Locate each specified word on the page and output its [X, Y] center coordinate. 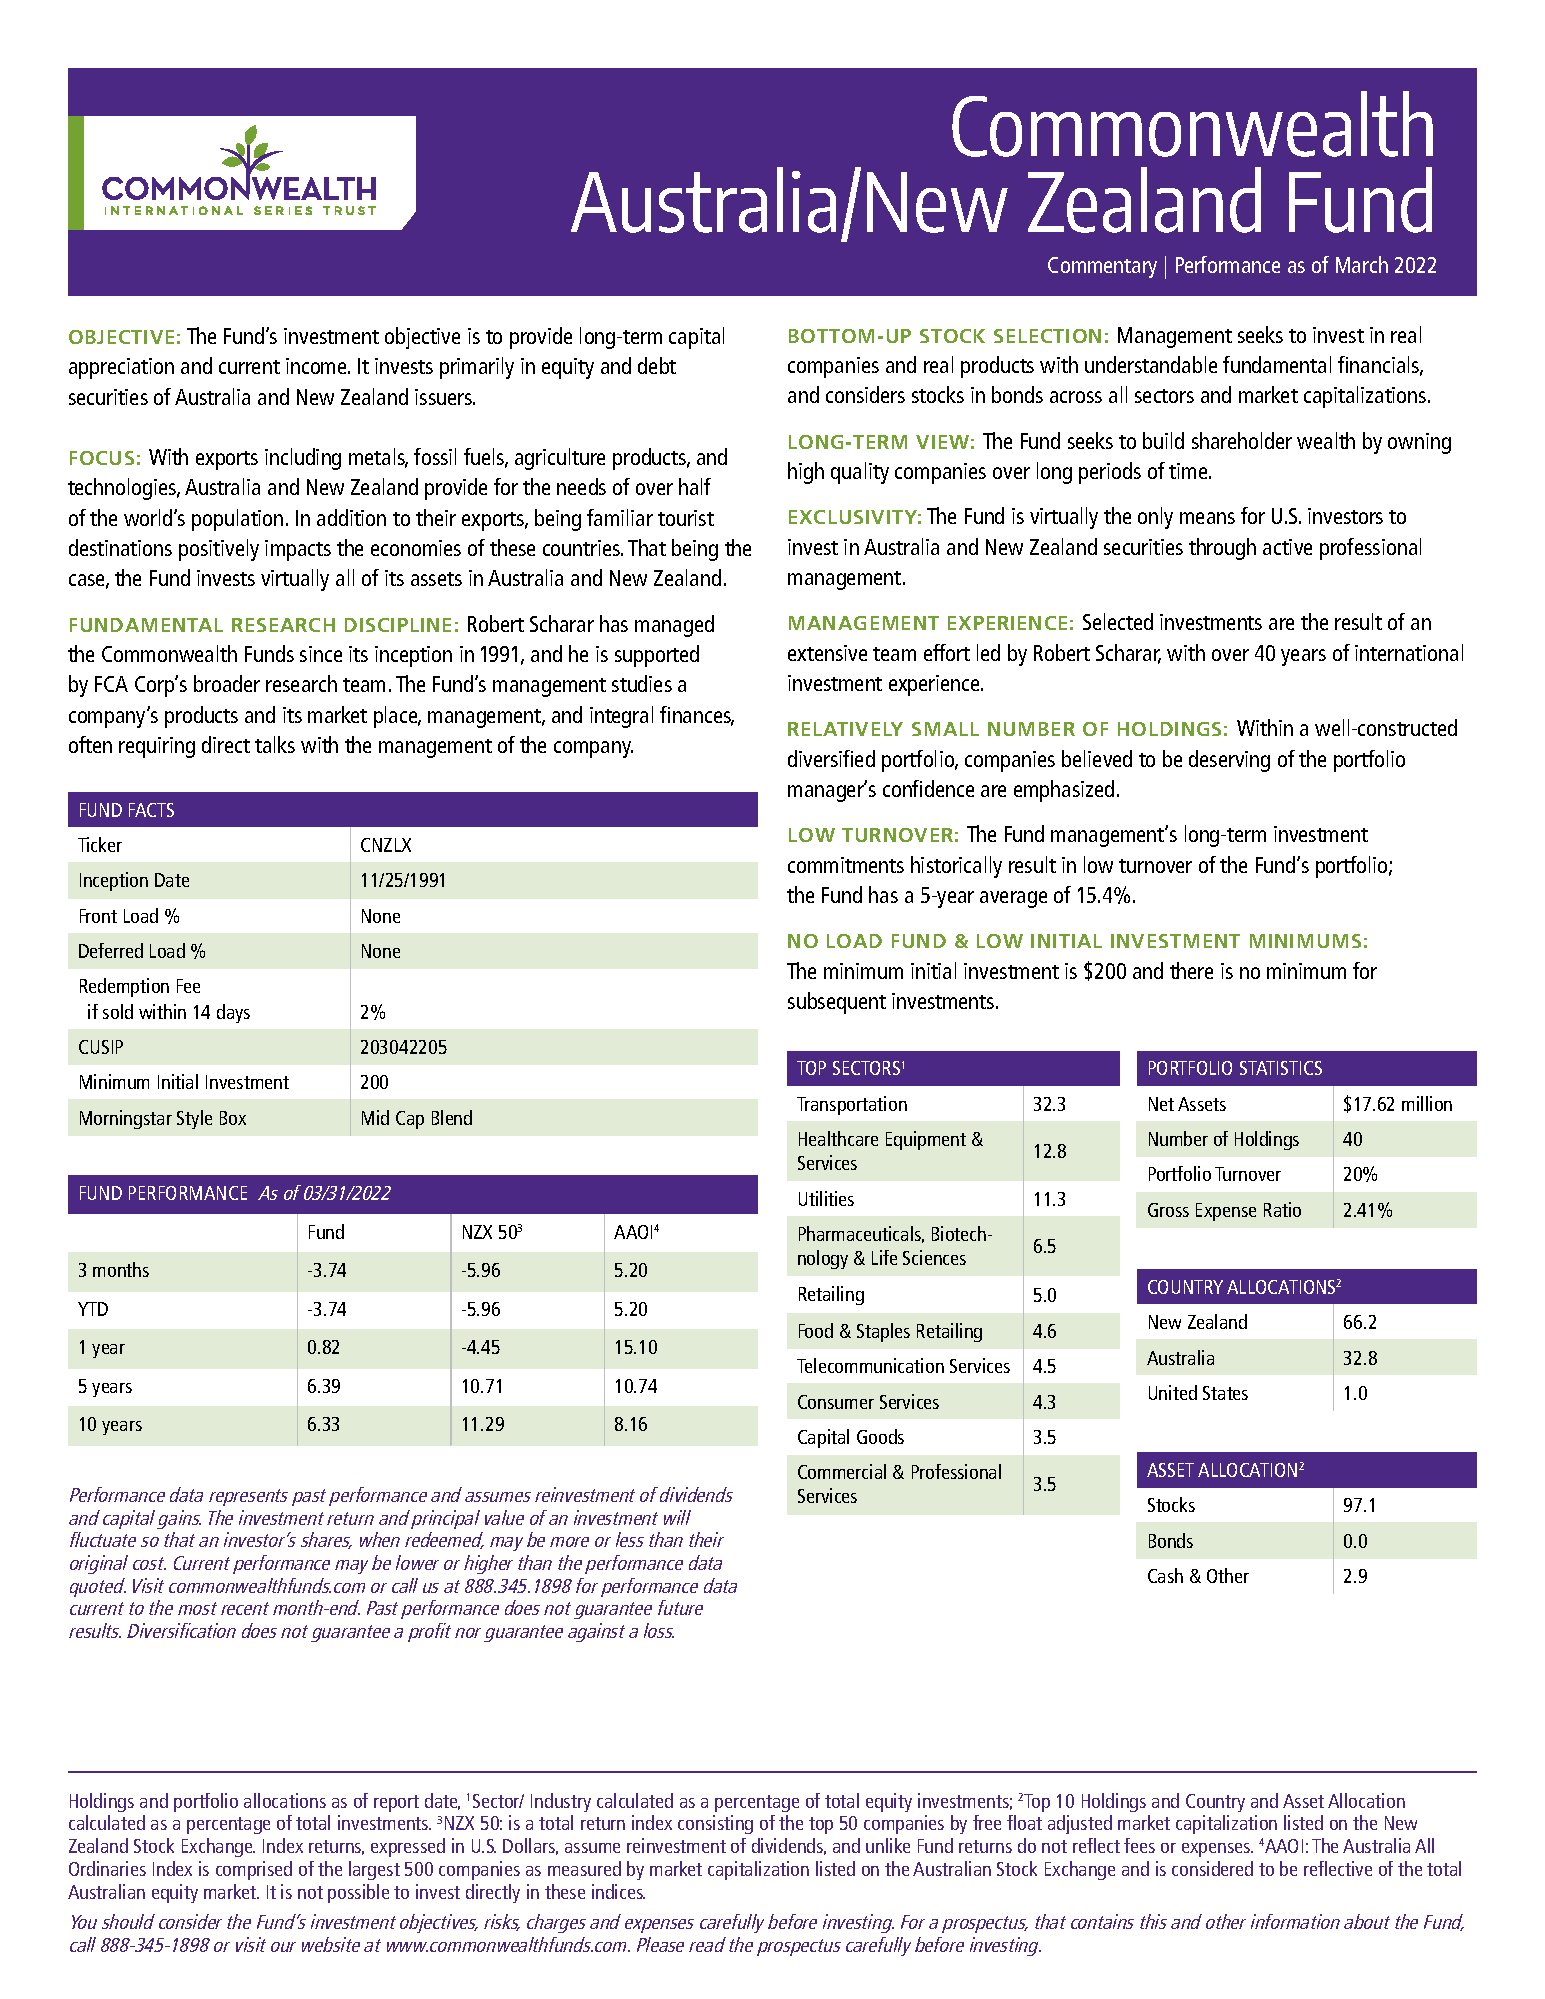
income [317, 366]
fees [1139, 1845]
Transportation [852, 1105]
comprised [254, 1870]
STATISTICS [1281, 1068]
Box [233, 1118]
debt [657, 365]
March [1362, 264]
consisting [715, 1824]
